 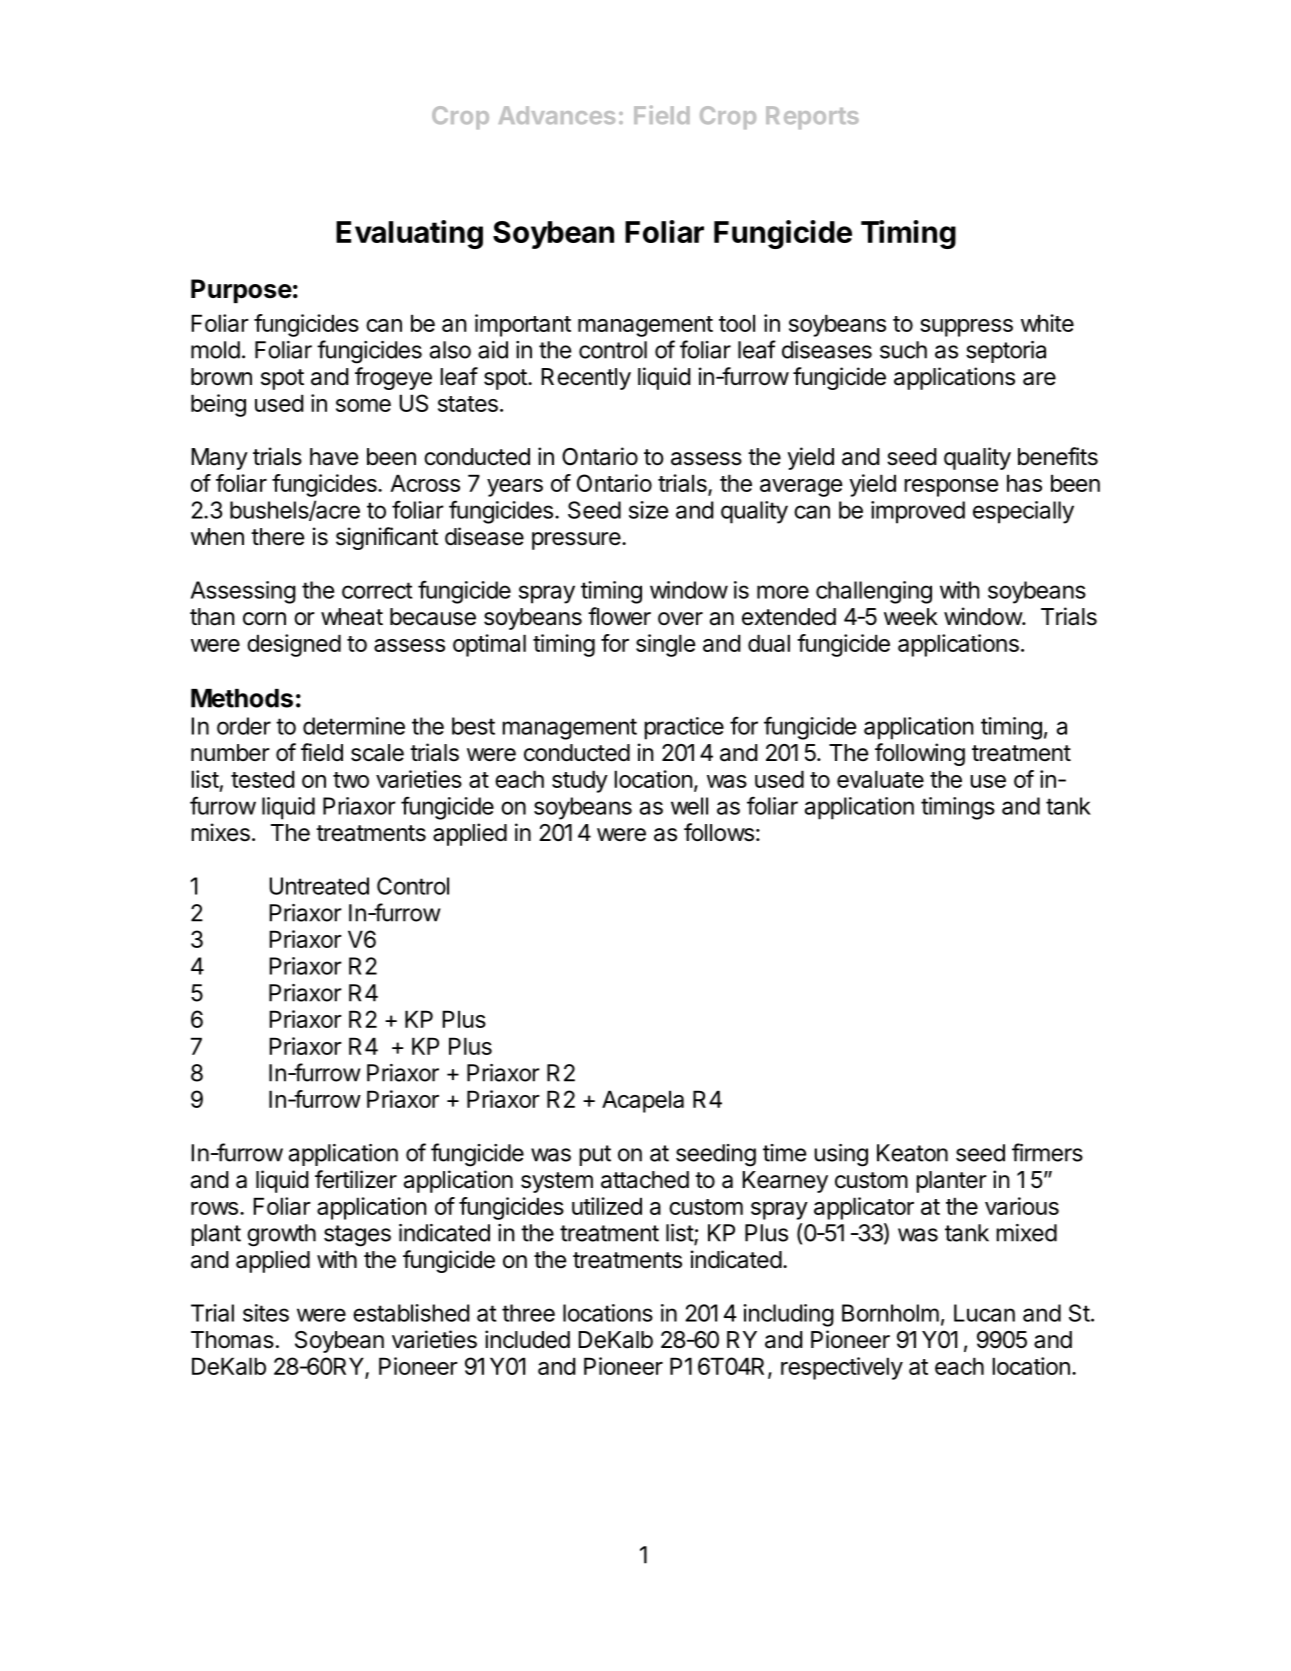 What do you see at coordinates (684, 728) in the page?
I see `practice` at bounding box center [684, 728].
